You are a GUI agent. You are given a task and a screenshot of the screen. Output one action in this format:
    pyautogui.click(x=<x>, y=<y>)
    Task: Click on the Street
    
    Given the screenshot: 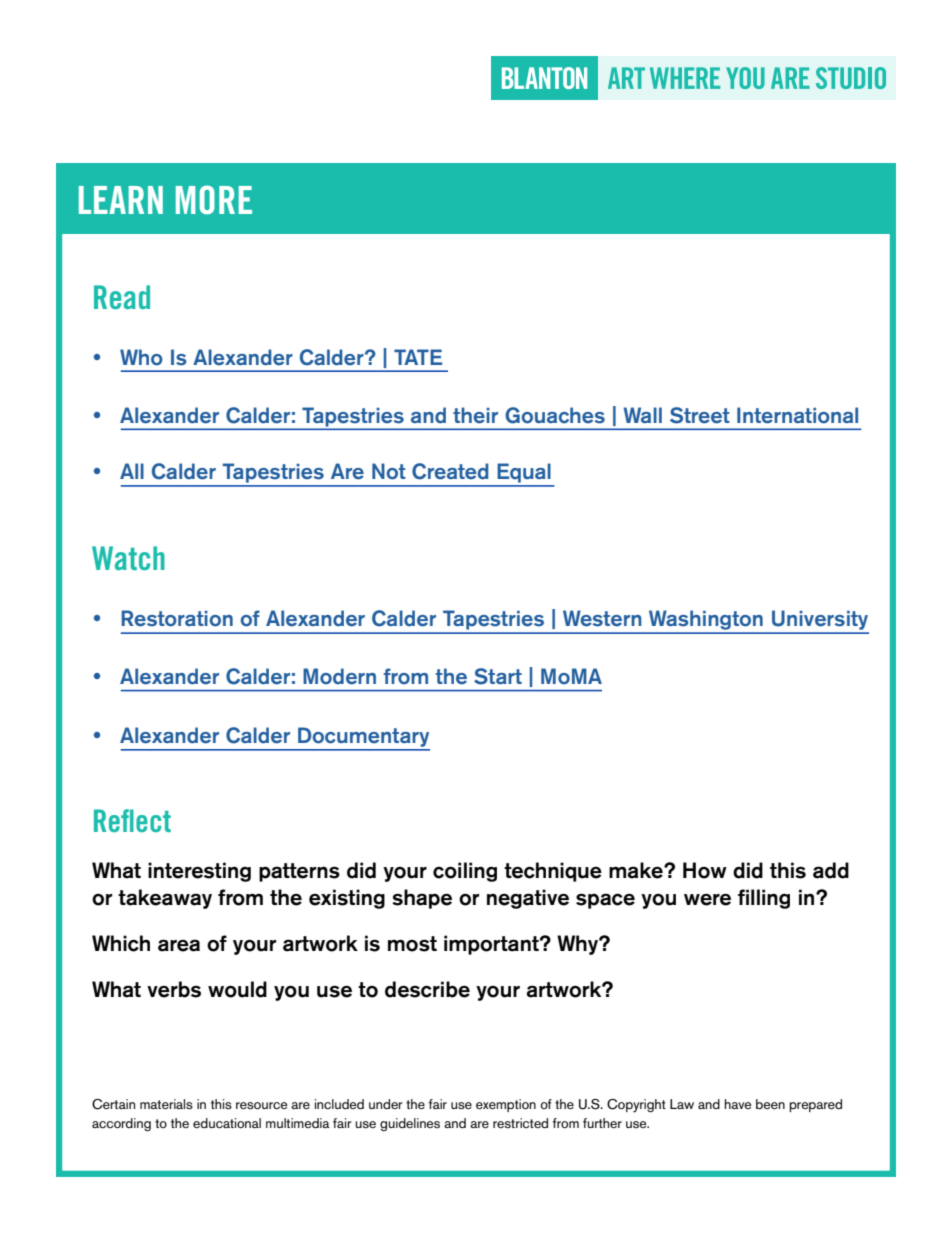 What is the action you would take?
    pyautogui.click(x=700, y=415)
